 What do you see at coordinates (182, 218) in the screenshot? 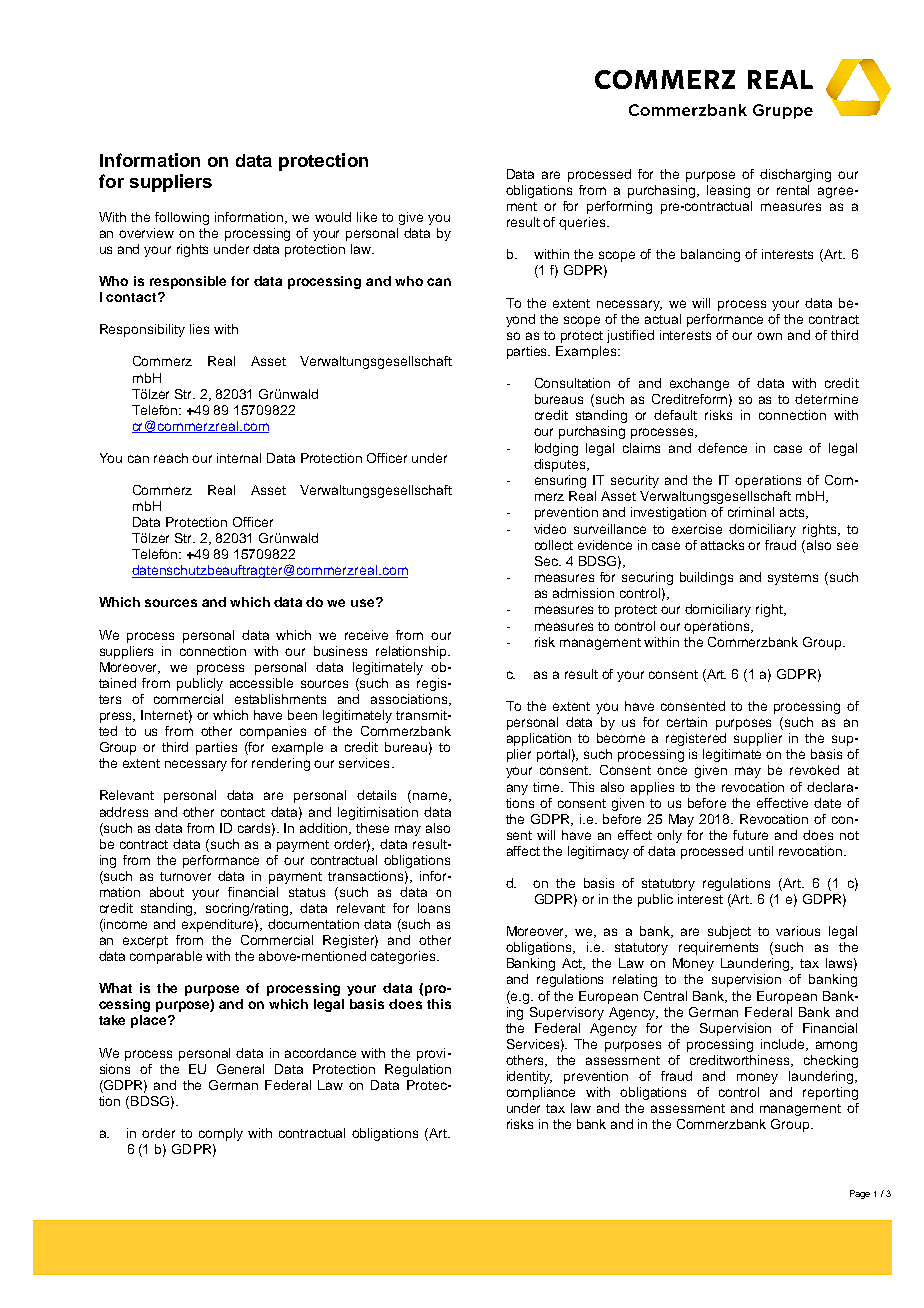
I see `following` at bounding box center [182, 218].
